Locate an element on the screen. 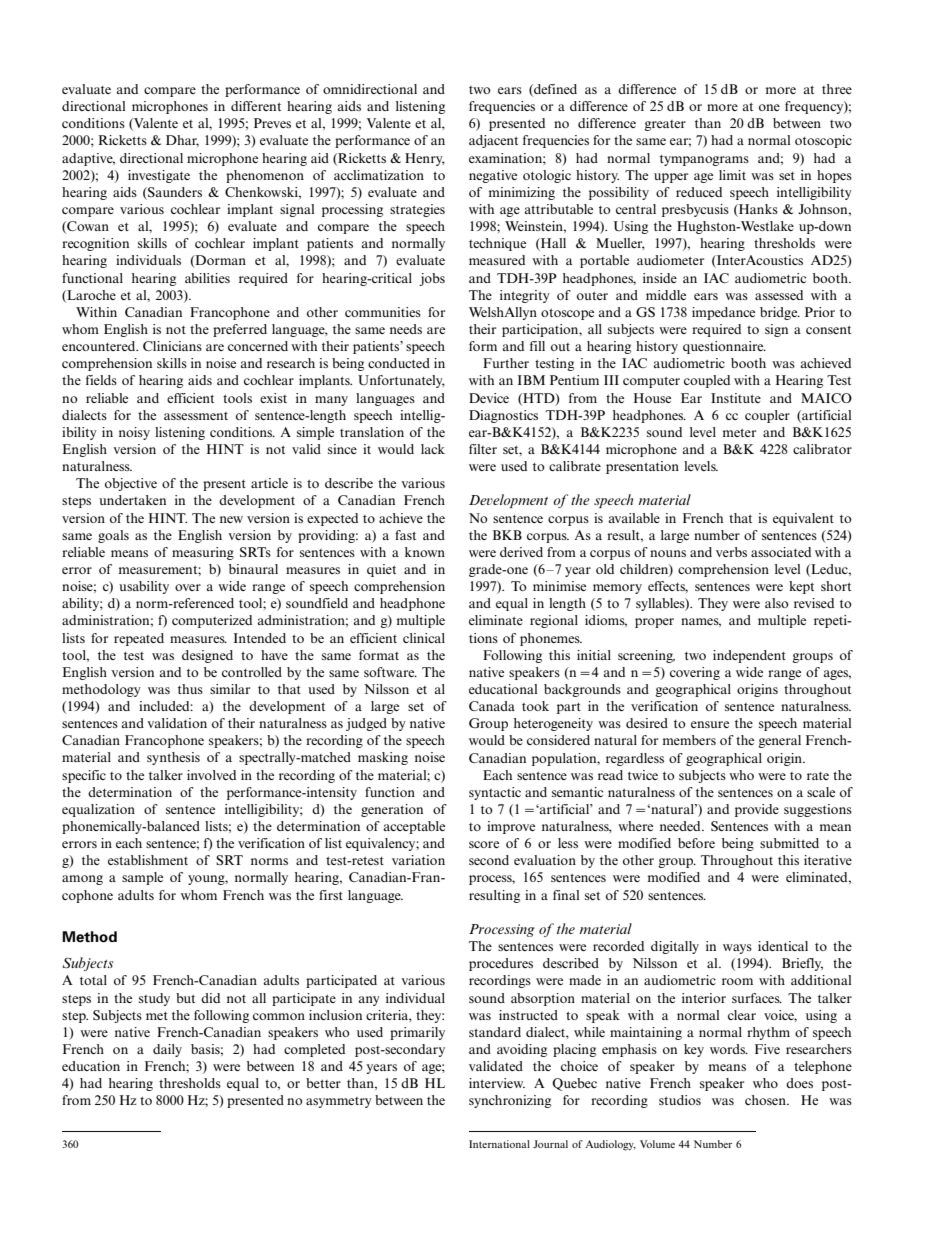 This screenshot has width=952, height=1242. filter is located at coordinates (483, 449).
